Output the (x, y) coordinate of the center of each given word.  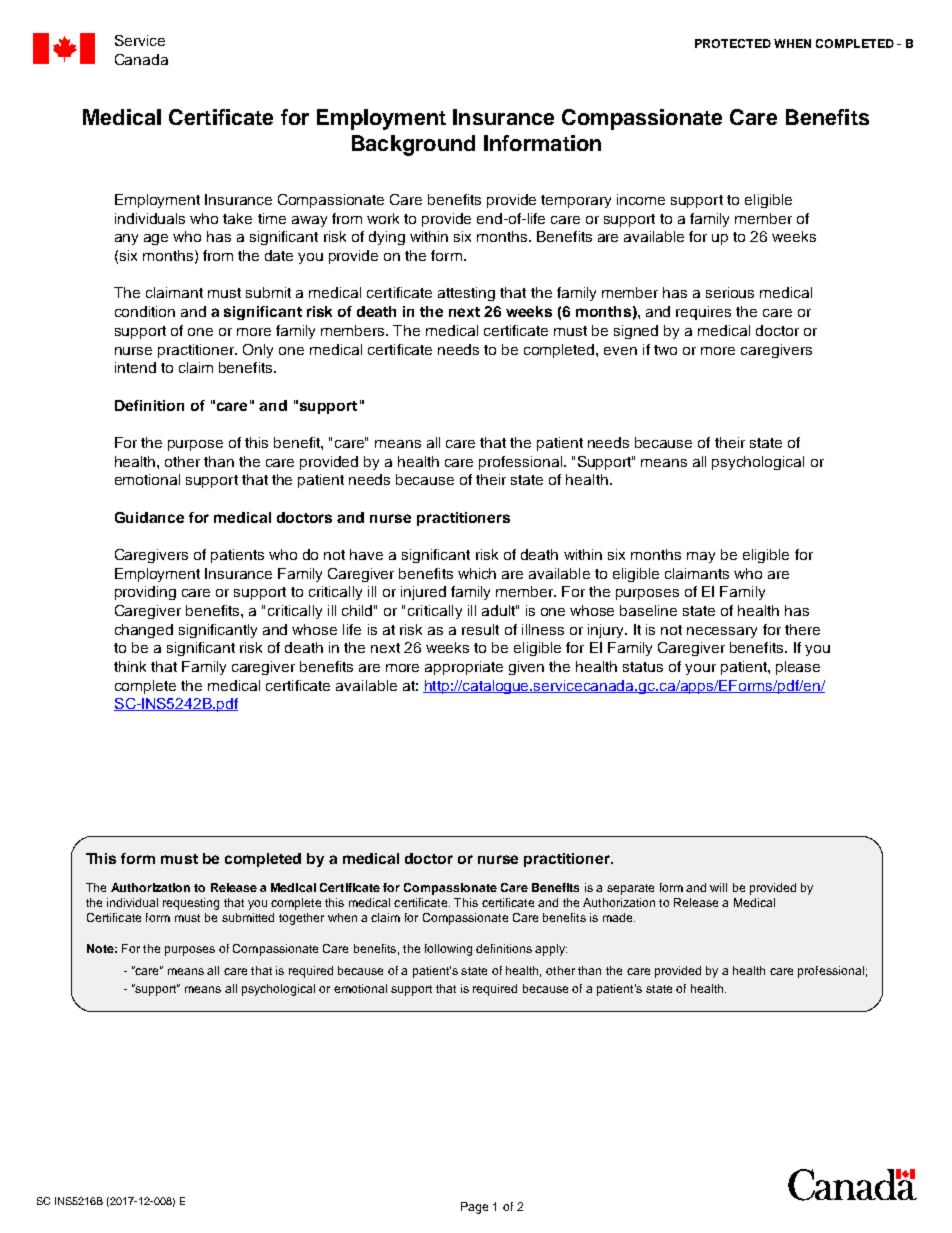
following (448, 950)
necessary (722, 632)
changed (144, 631)
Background (413, 145)
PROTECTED (733, 43)
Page (474, 1208)
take (237, 218)
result (480, 629)
